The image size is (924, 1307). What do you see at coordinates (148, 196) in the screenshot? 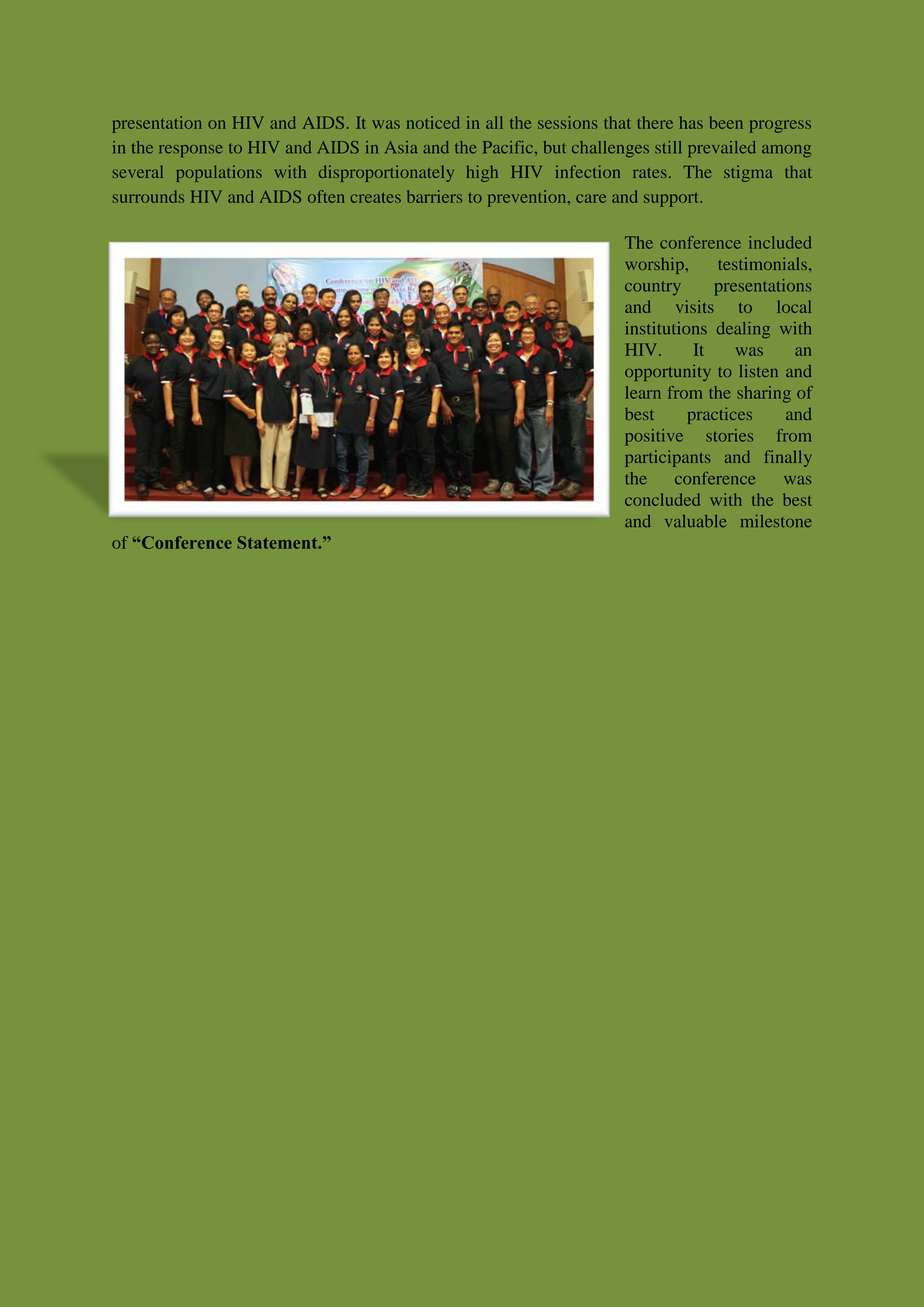
I see `surrounds` at bounding box center [148, 196].
